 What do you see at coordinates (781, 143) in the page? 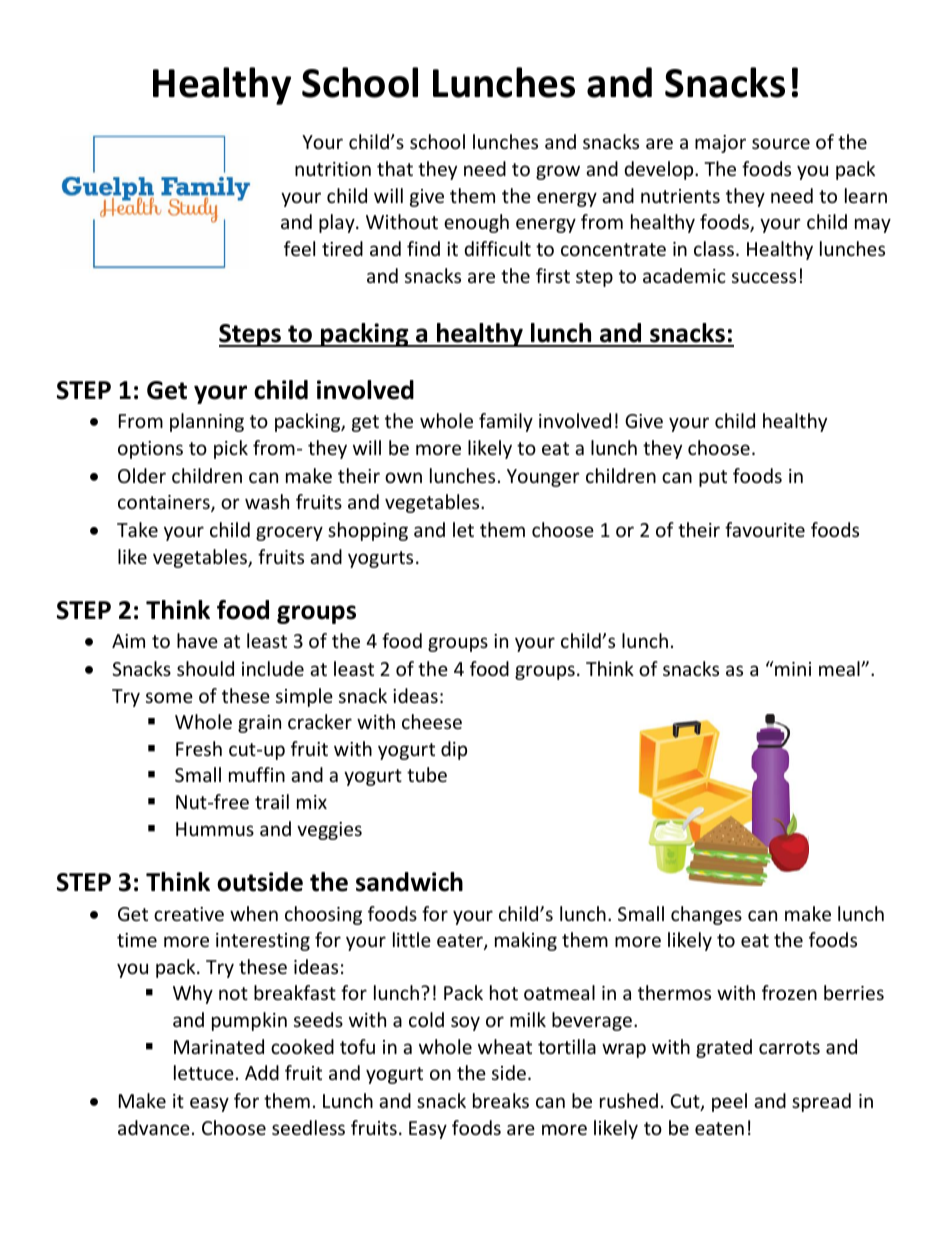
I see `source` at bounding box center [781, 143].
